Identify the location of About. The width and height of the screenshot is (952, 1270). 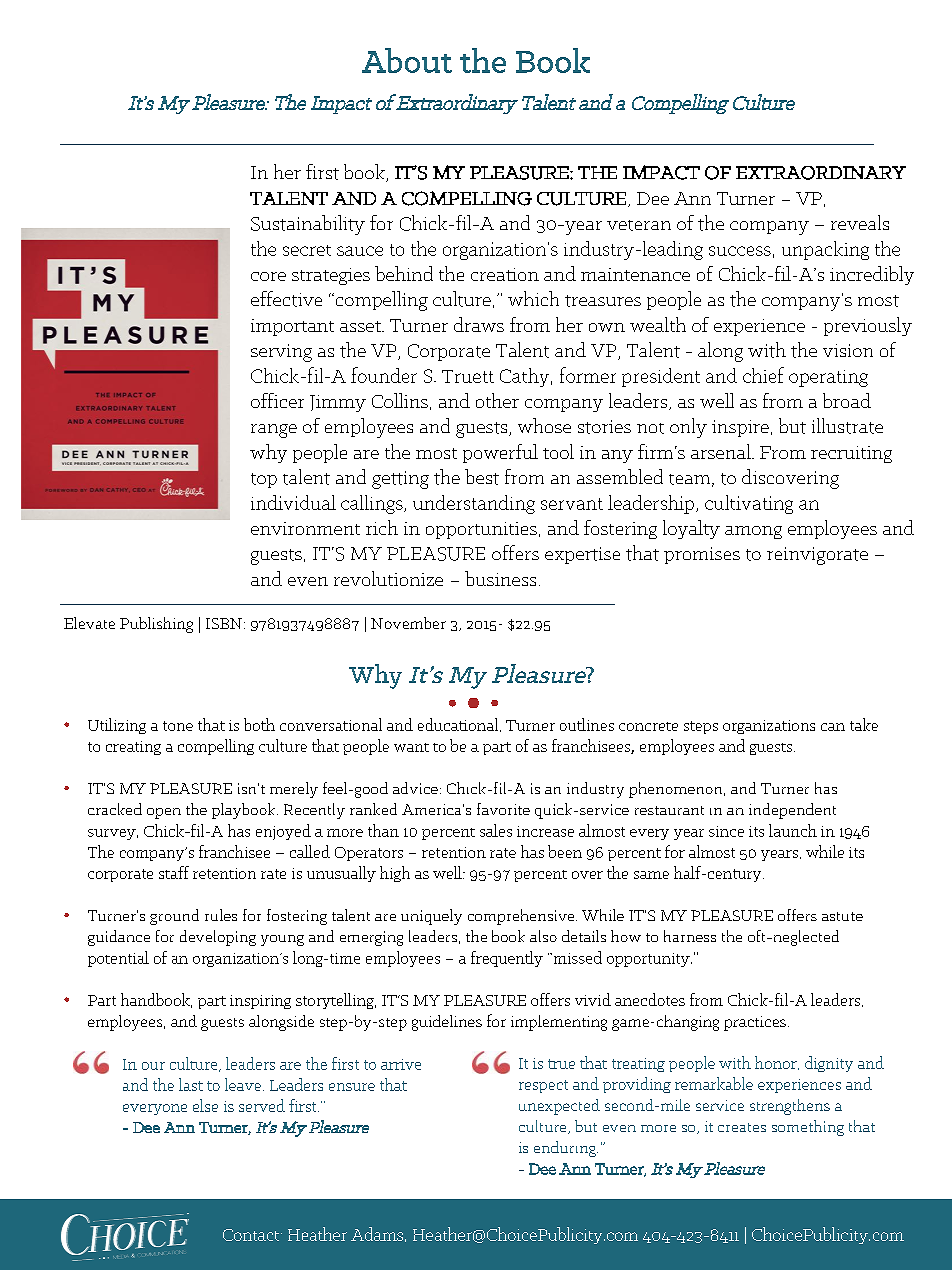
(407, 60).
